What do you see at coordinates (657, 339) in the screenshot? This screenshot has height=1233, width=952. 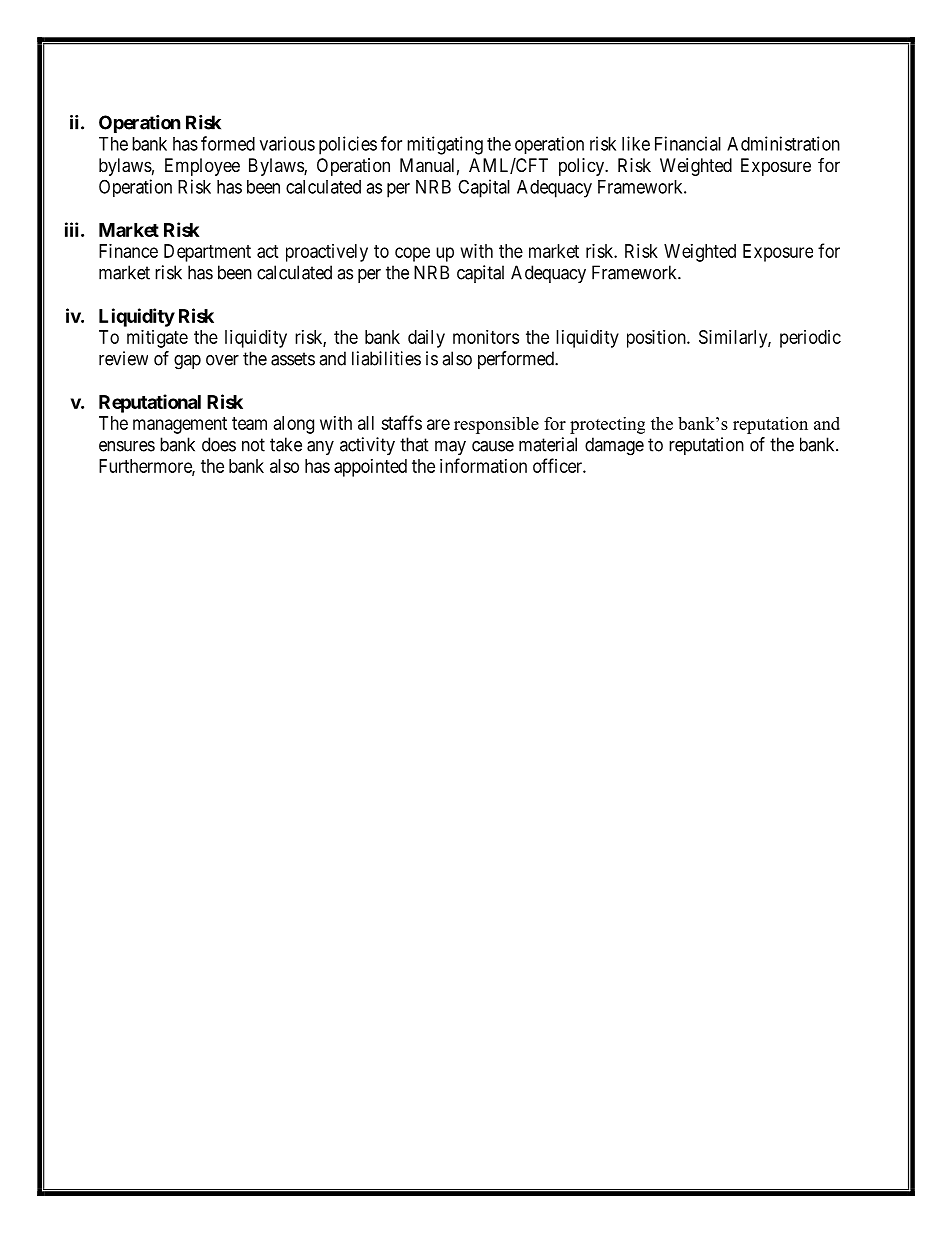 I see `position` at bounding box center [657, 339].
